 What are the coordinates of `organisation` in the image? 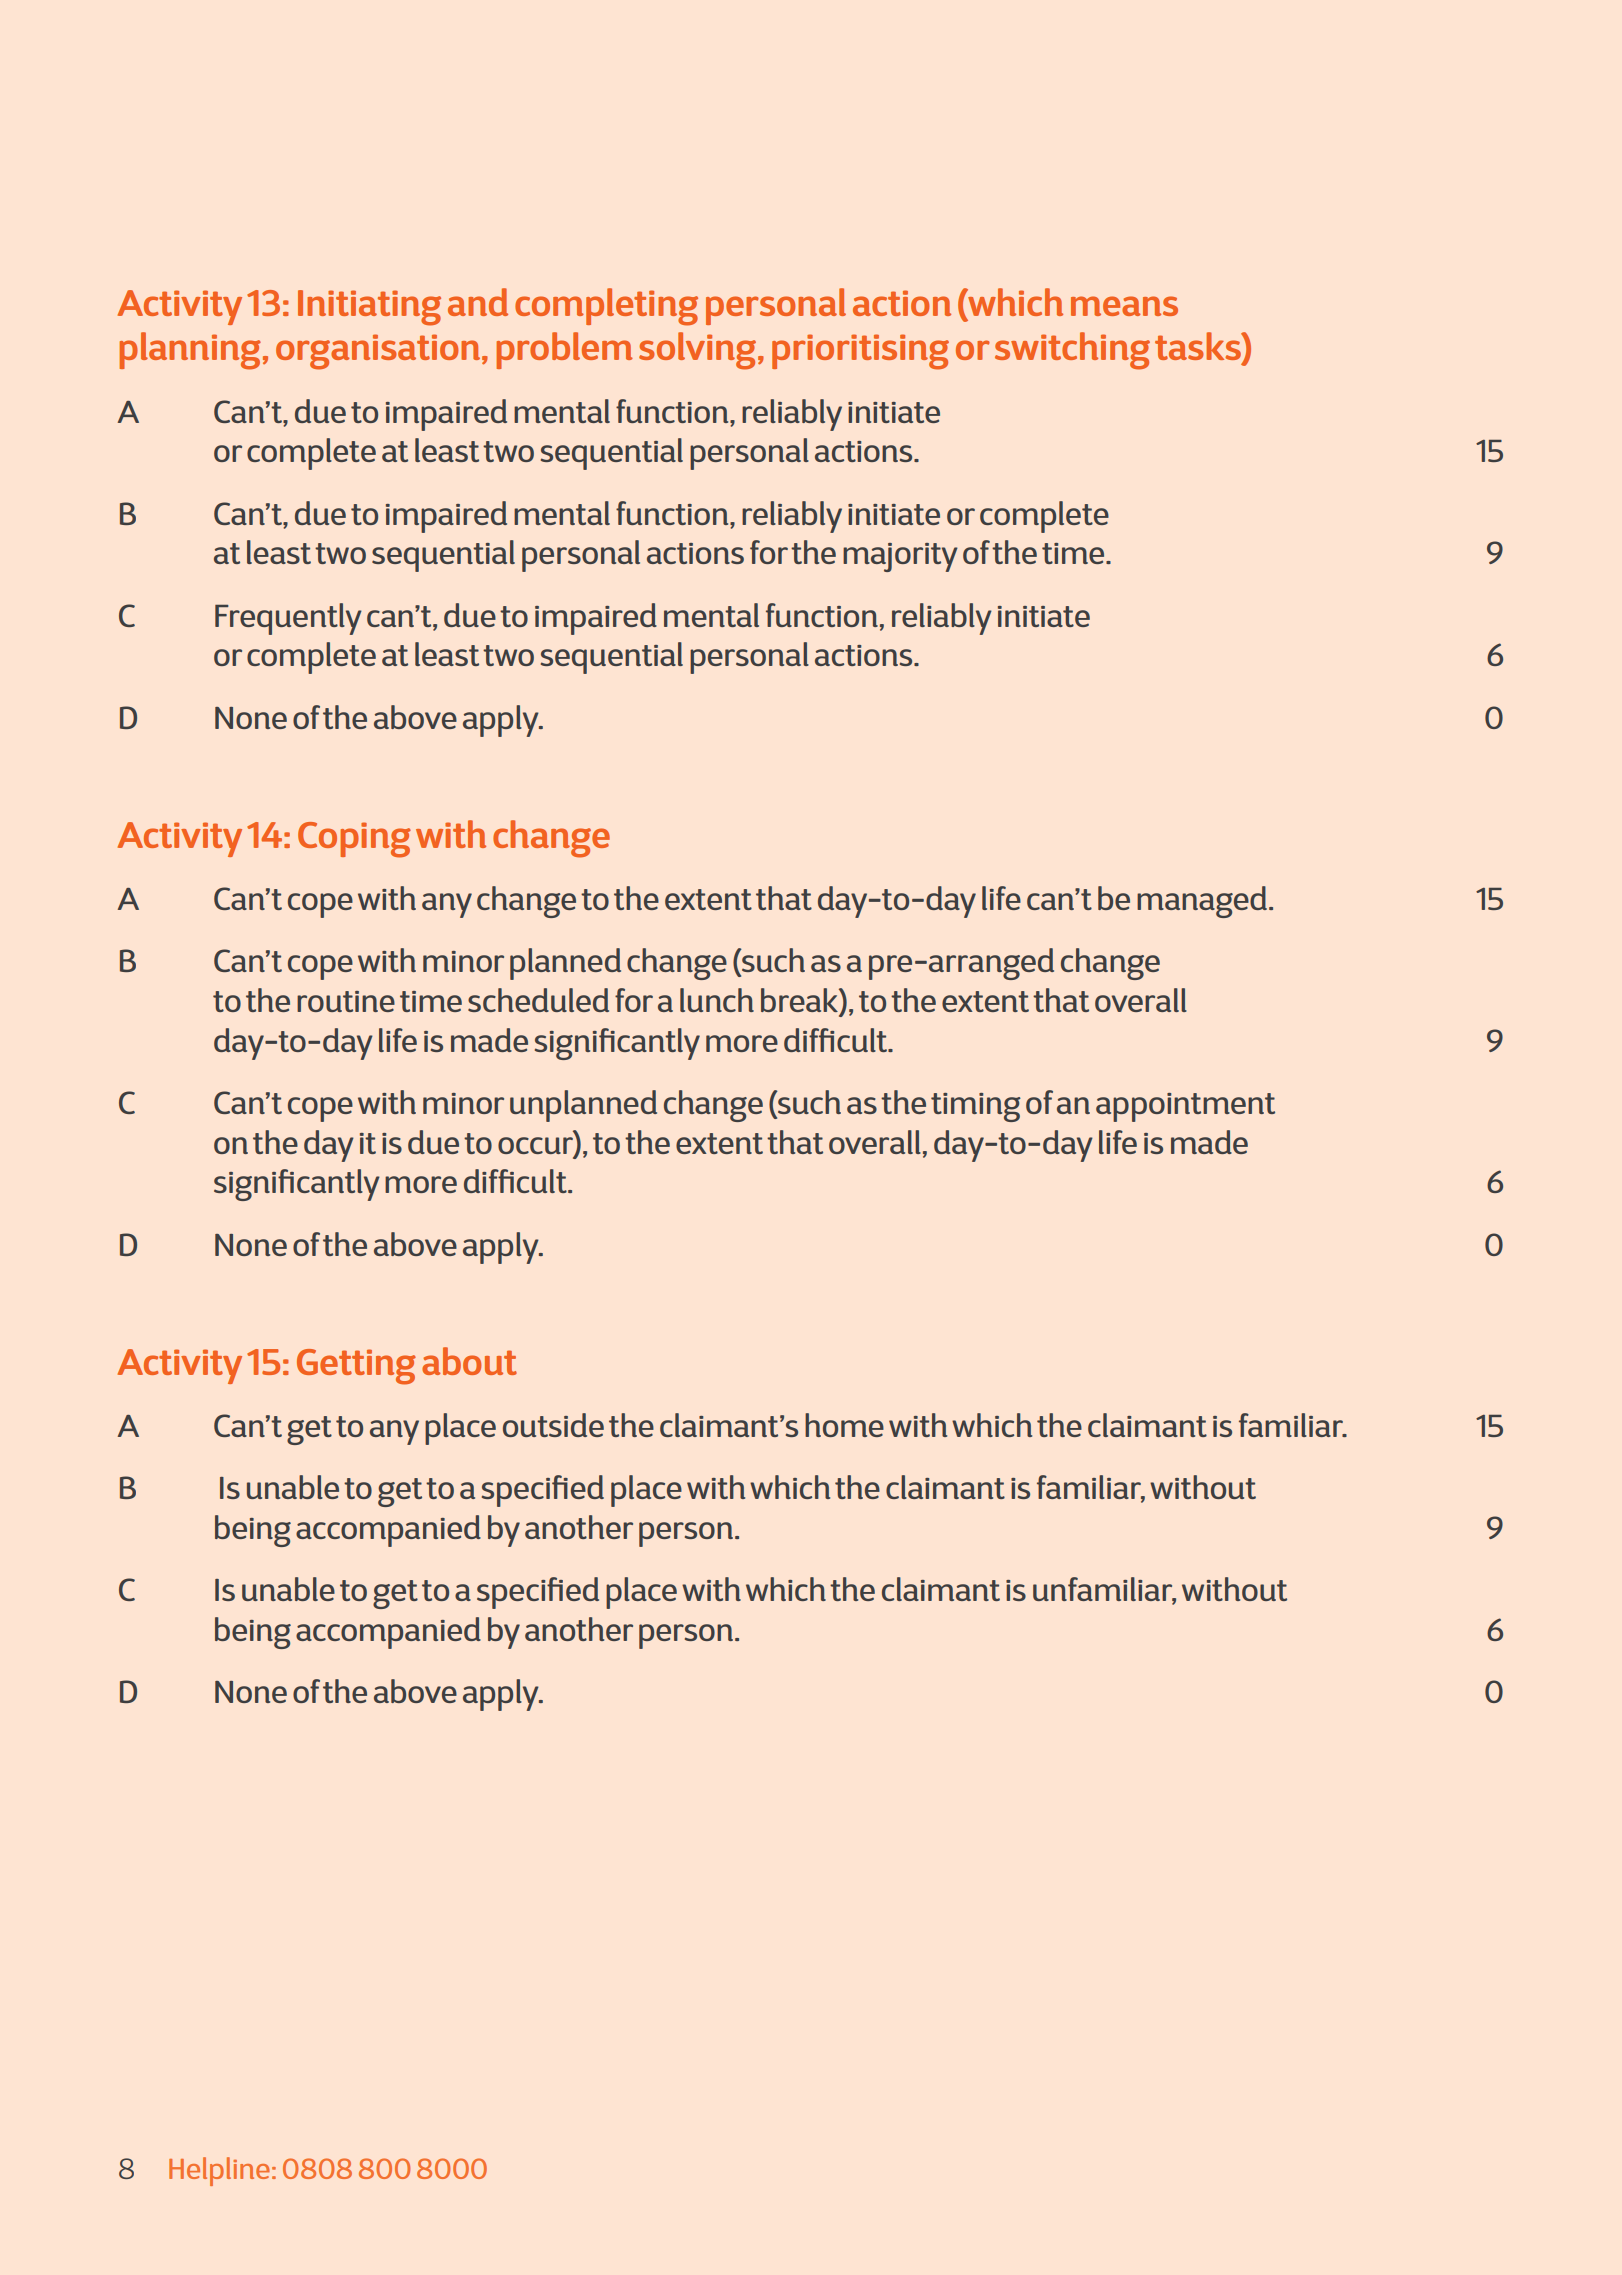 It's located at (379, 352).
